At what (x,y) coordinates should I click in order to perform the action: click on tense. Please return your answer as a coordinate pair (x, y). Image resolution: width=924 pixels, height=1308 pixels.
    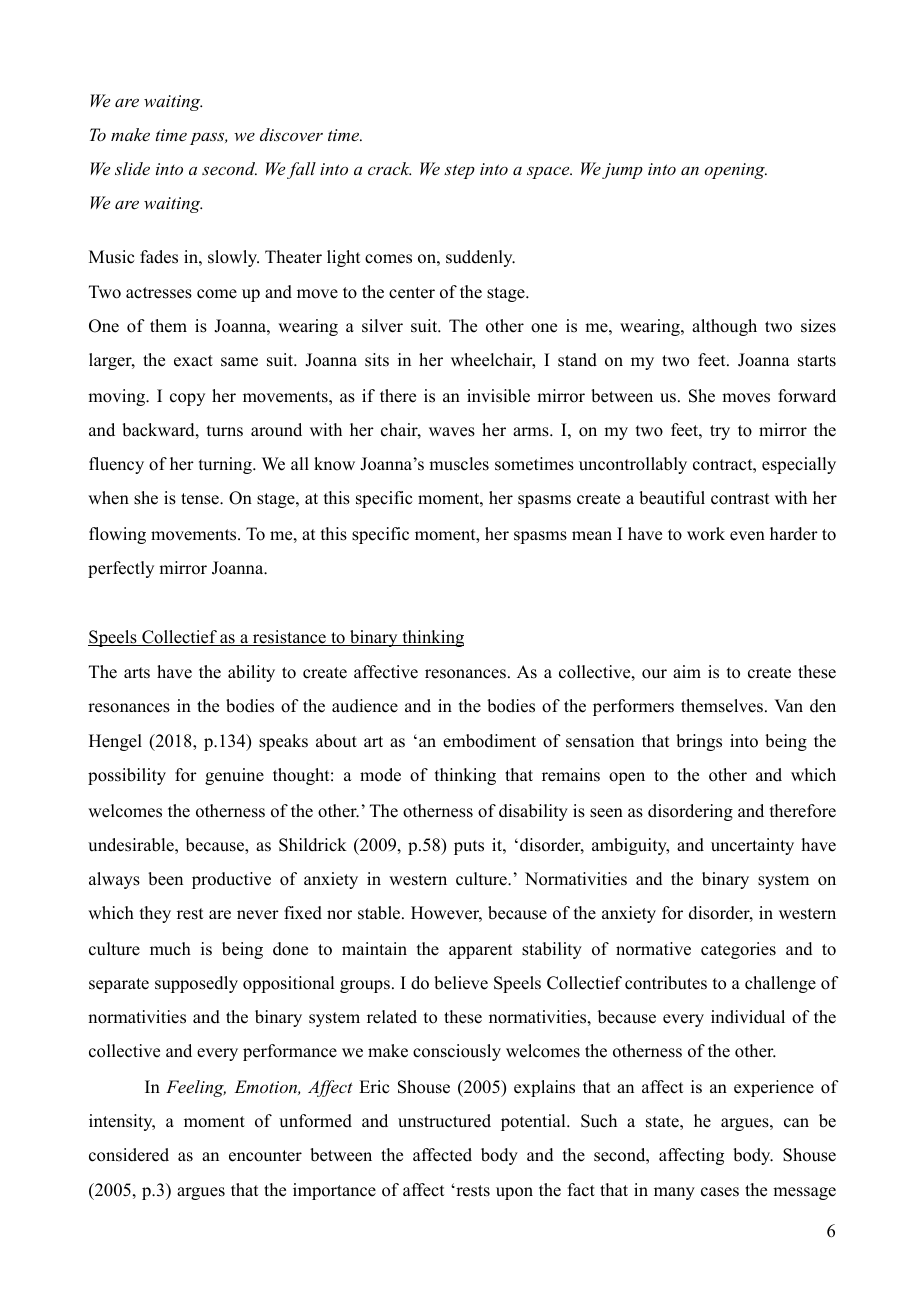
    Looking at the image, I should click on (201, 499).
